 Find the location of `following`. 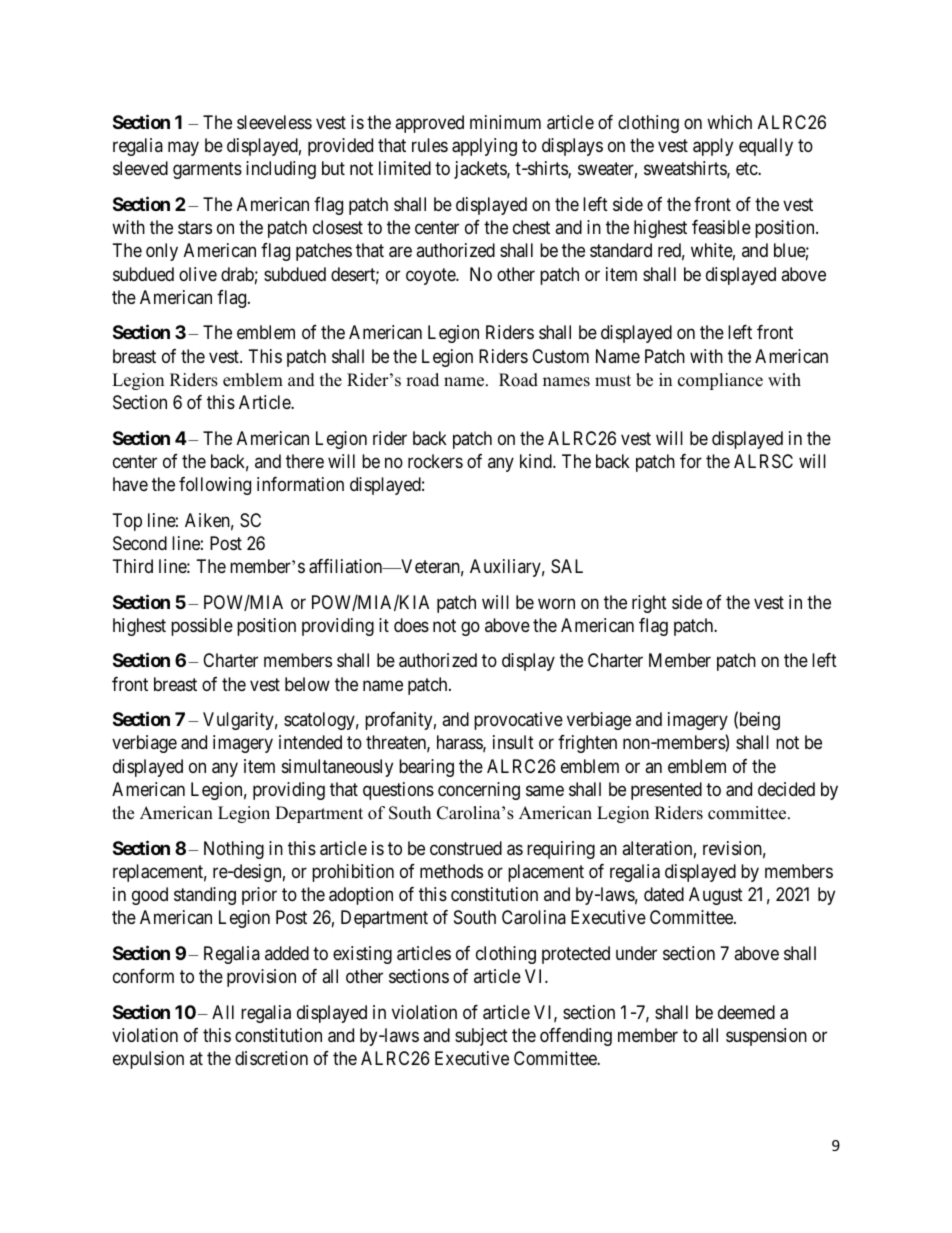

following is located at coordinates (215, 486).
